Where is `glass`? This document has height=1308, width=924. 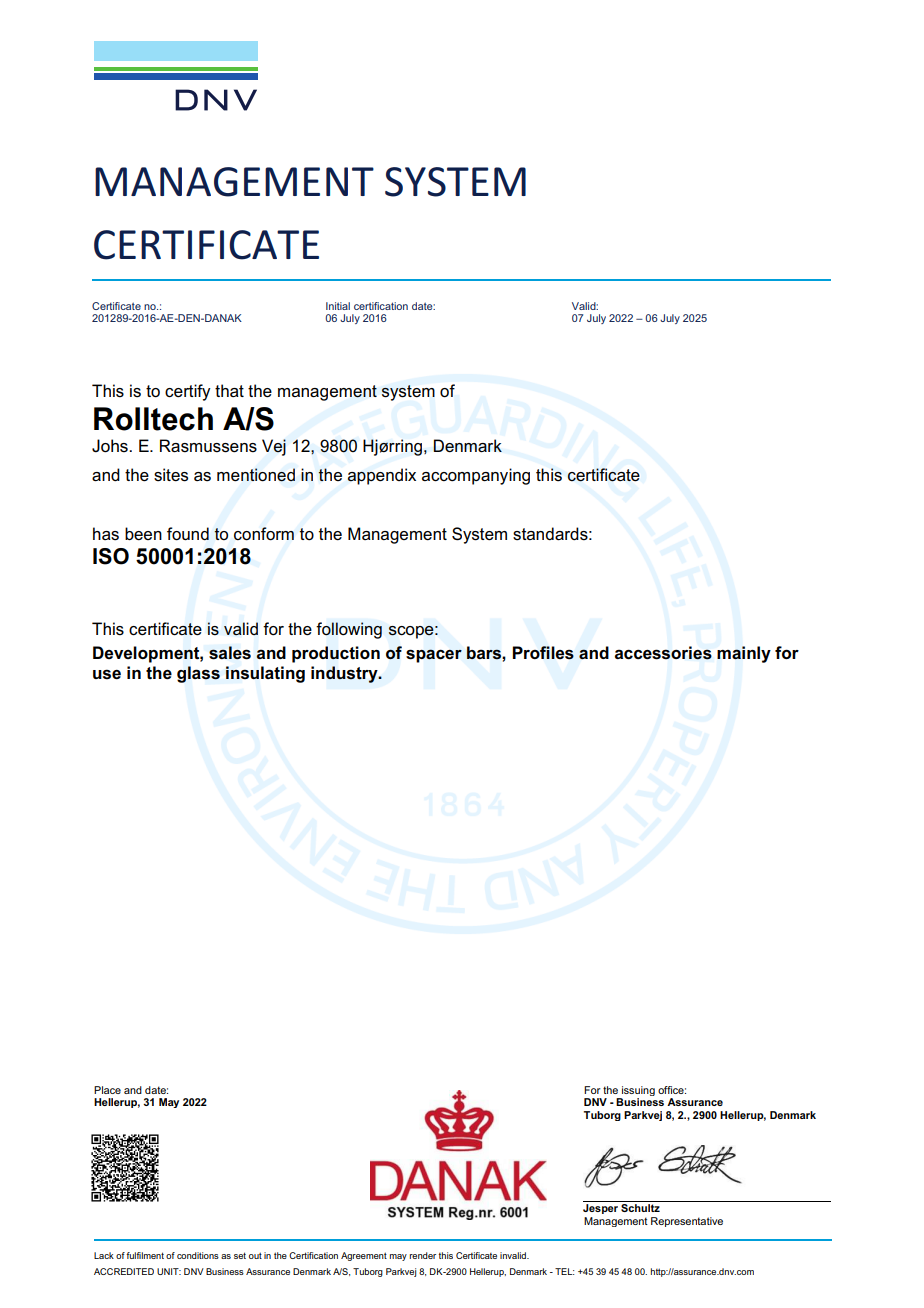
glass is located at coordinates (198, 674).
